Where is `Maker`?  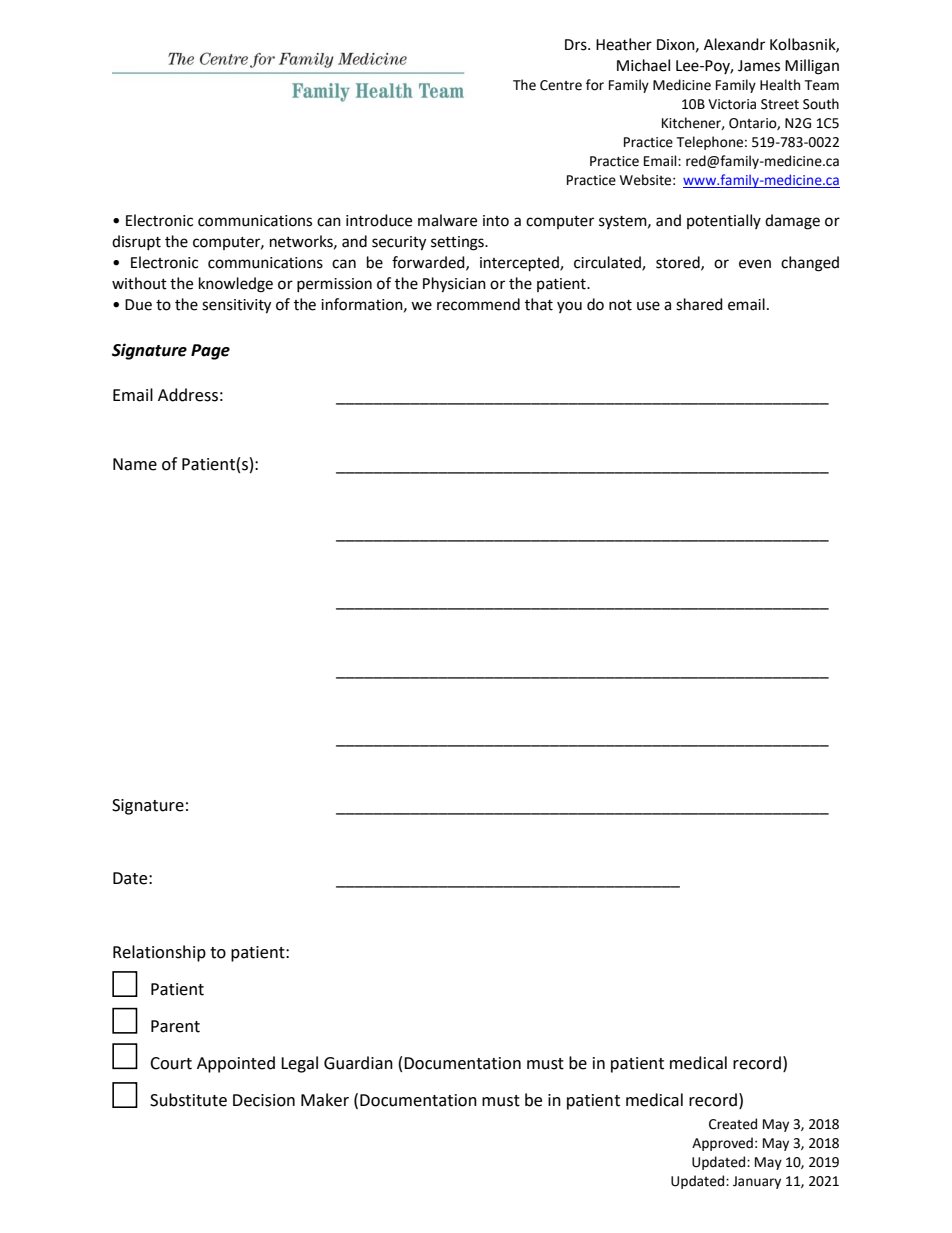 Maker is located at coordinates (325, 1100).
